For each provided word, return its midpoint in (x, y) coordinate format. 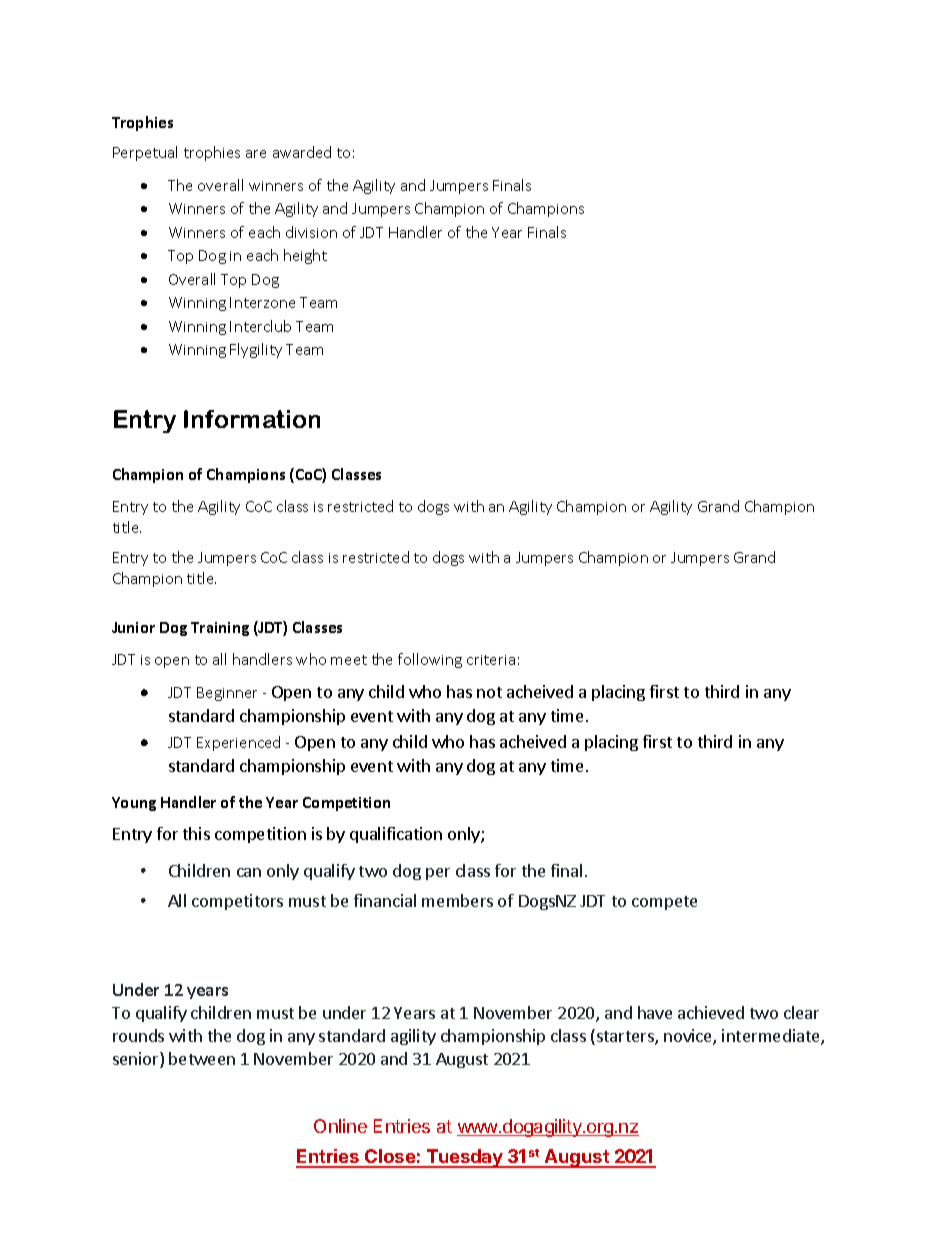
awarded (302, 152)
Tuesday (465, 1158)
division (311, 232)
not (489, 692)
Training (220, 629)
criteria (491, 660)
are (256, 154)
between (202, 1058)
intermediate (772, 1037)
